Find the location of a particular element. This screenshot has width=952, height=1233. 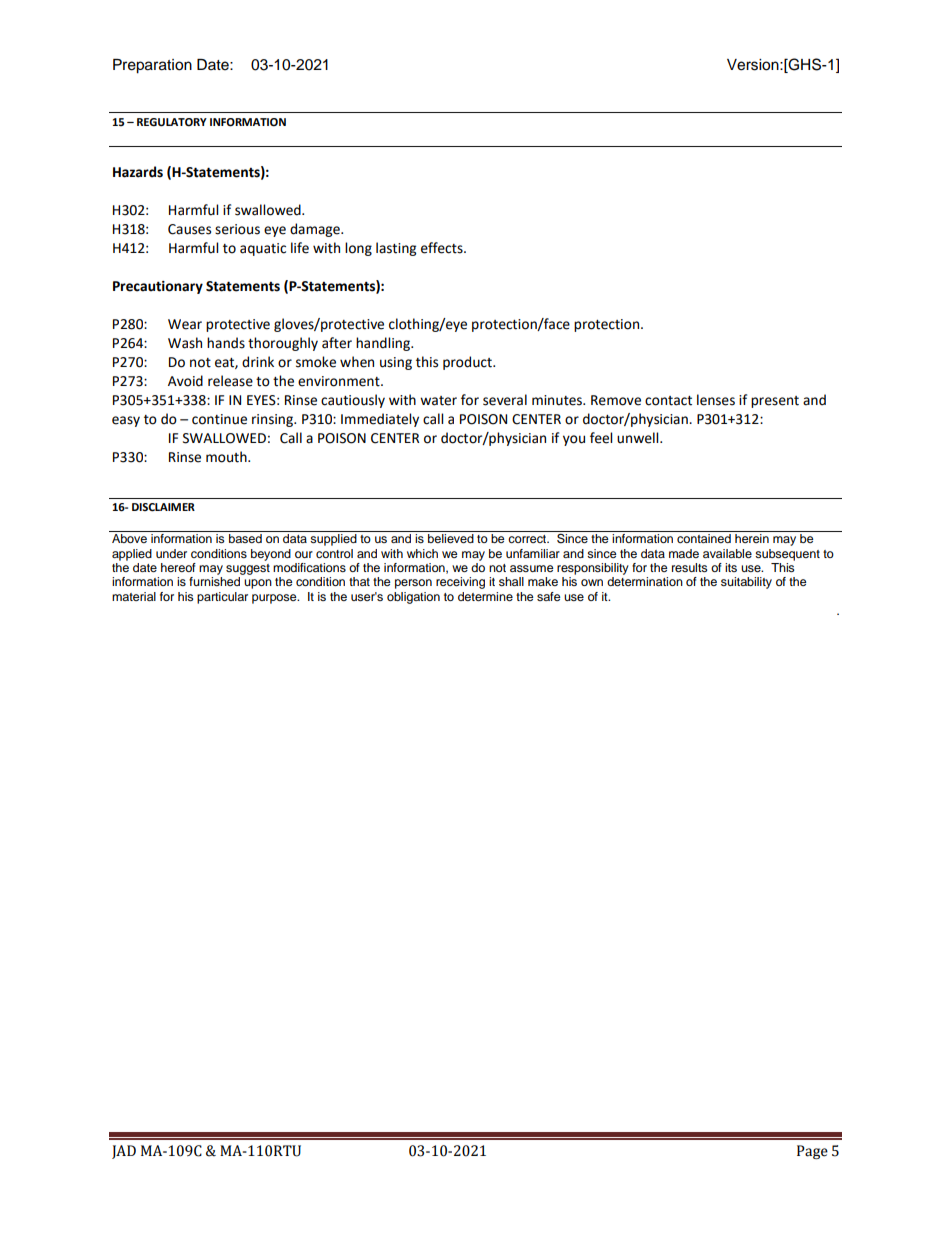

lasting is located at coordinates (396, 249).
